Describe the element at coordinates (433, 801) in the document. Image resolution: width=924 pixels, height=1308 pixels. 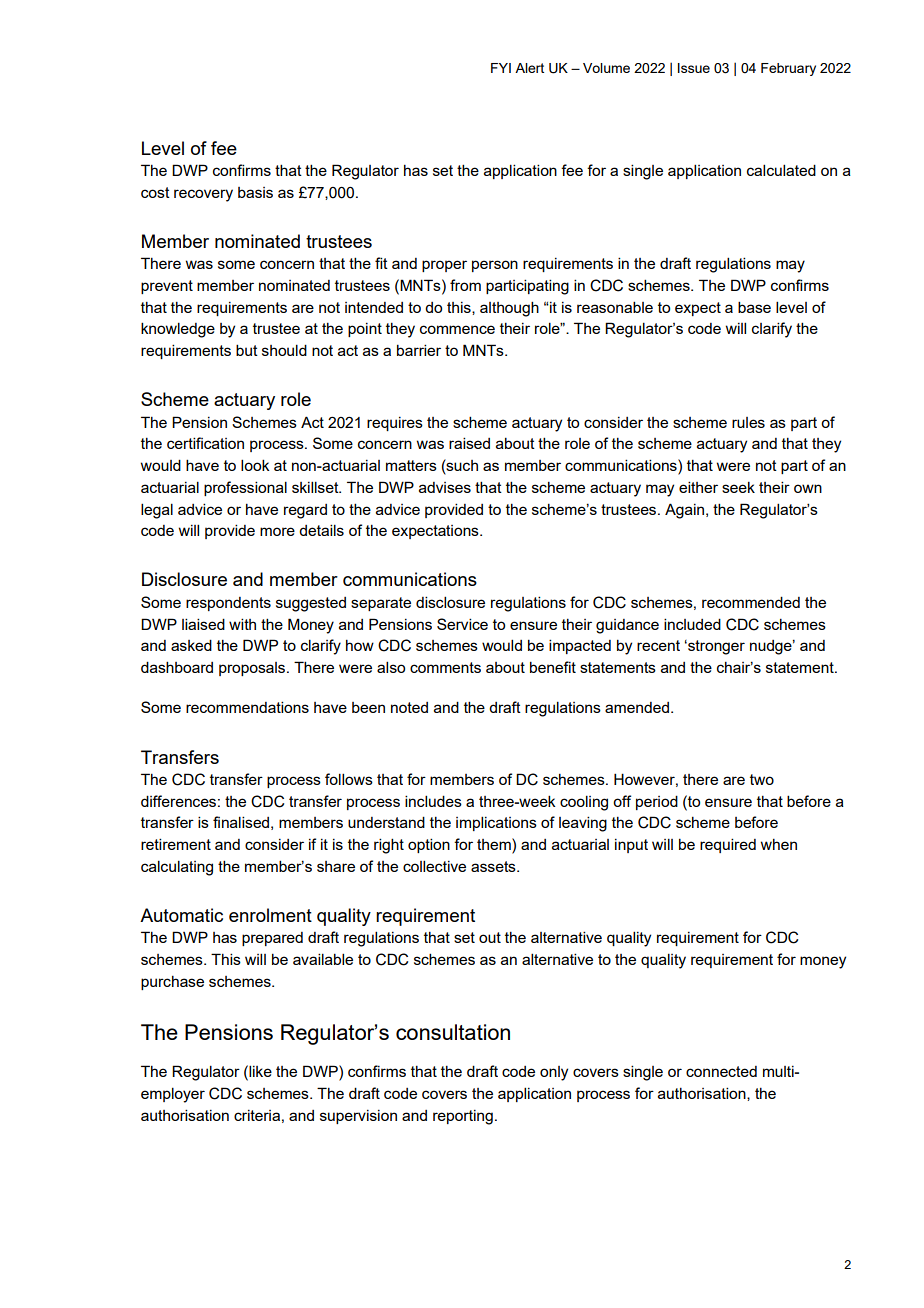
I see `includes` at that location.
